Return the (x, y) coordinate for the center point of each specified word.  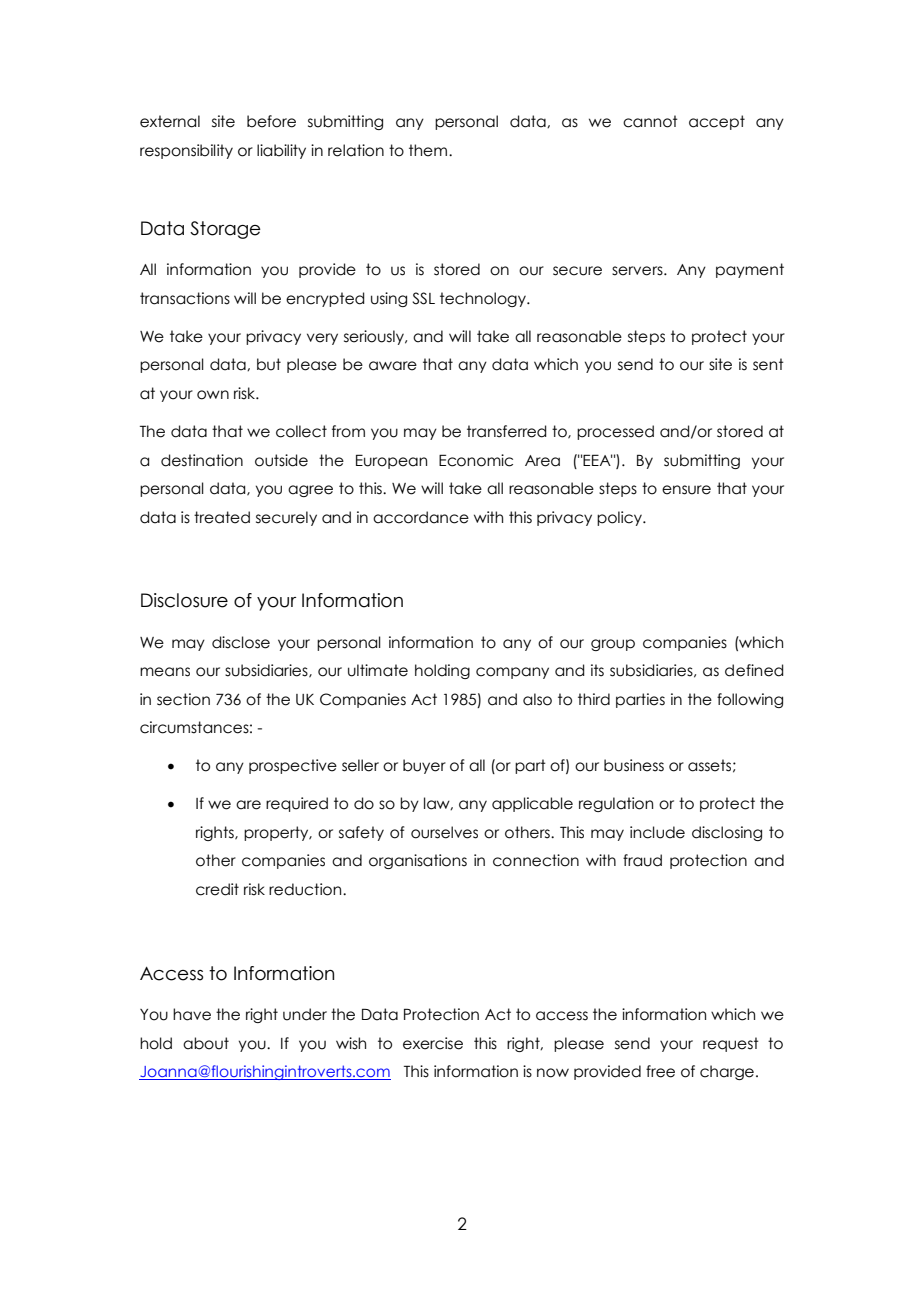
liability (281, 151)
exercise (433, 1043)
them (428, 150)
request (731, 1044)
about (206, 1043)
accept (717, 122)
